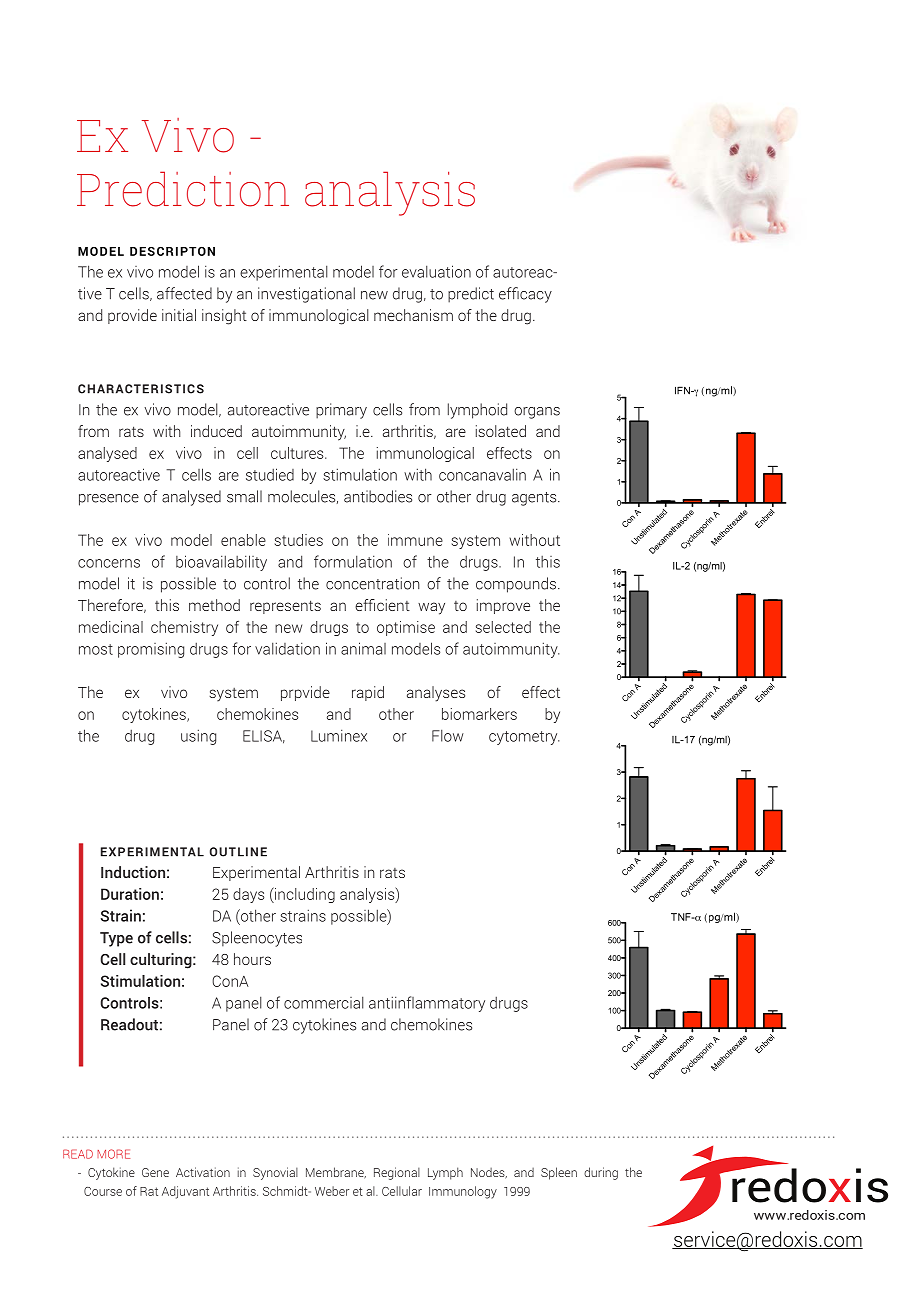  I want to click on compounds, so click(517, 585).
